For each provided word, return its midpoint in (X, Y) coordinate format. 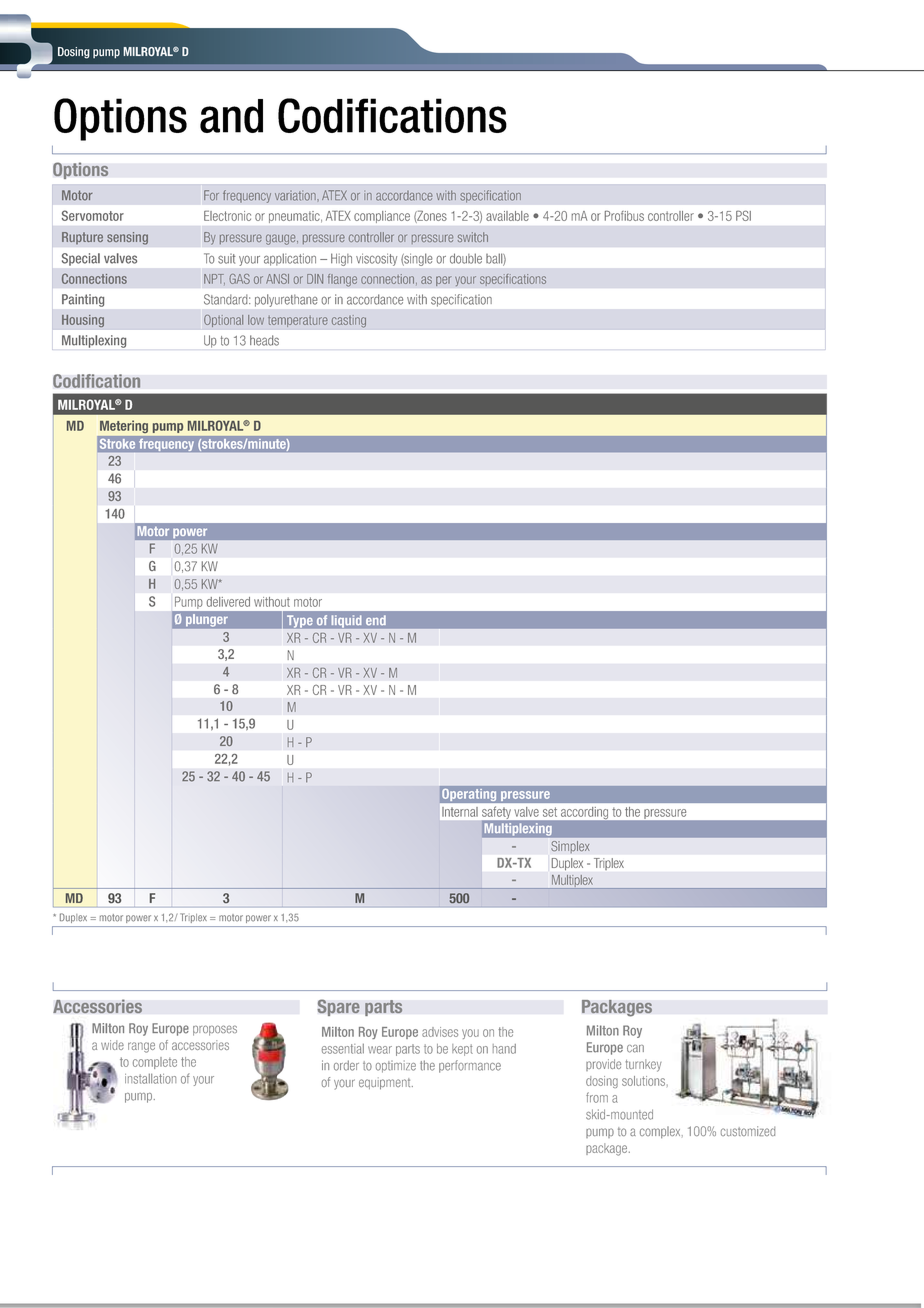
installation (150, 1079)
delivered (228, 602)
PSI (743, 215)
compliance (382, 217)
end (376, 620)
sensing (127, 238)
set (550, 812)
